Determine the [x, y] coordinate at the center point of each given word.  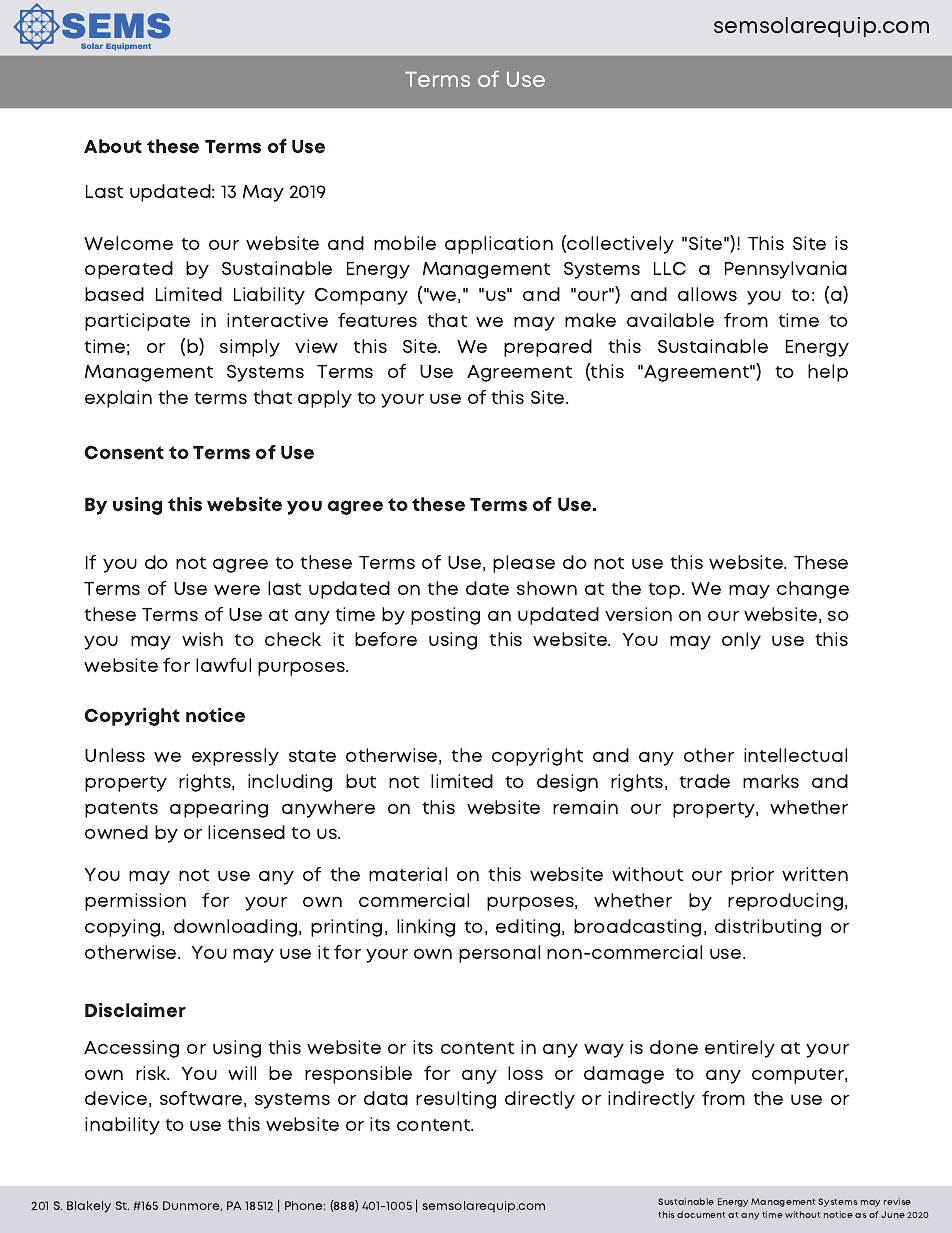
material [408, 874]
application [499, 245]
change [813, 590]
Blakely [89, 1207]
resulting [456, 1100]
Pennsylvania [786, 270]
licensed [246, 832]
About [113, 146]
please [524, 564]
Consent [124, 452]
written [815, 874]
